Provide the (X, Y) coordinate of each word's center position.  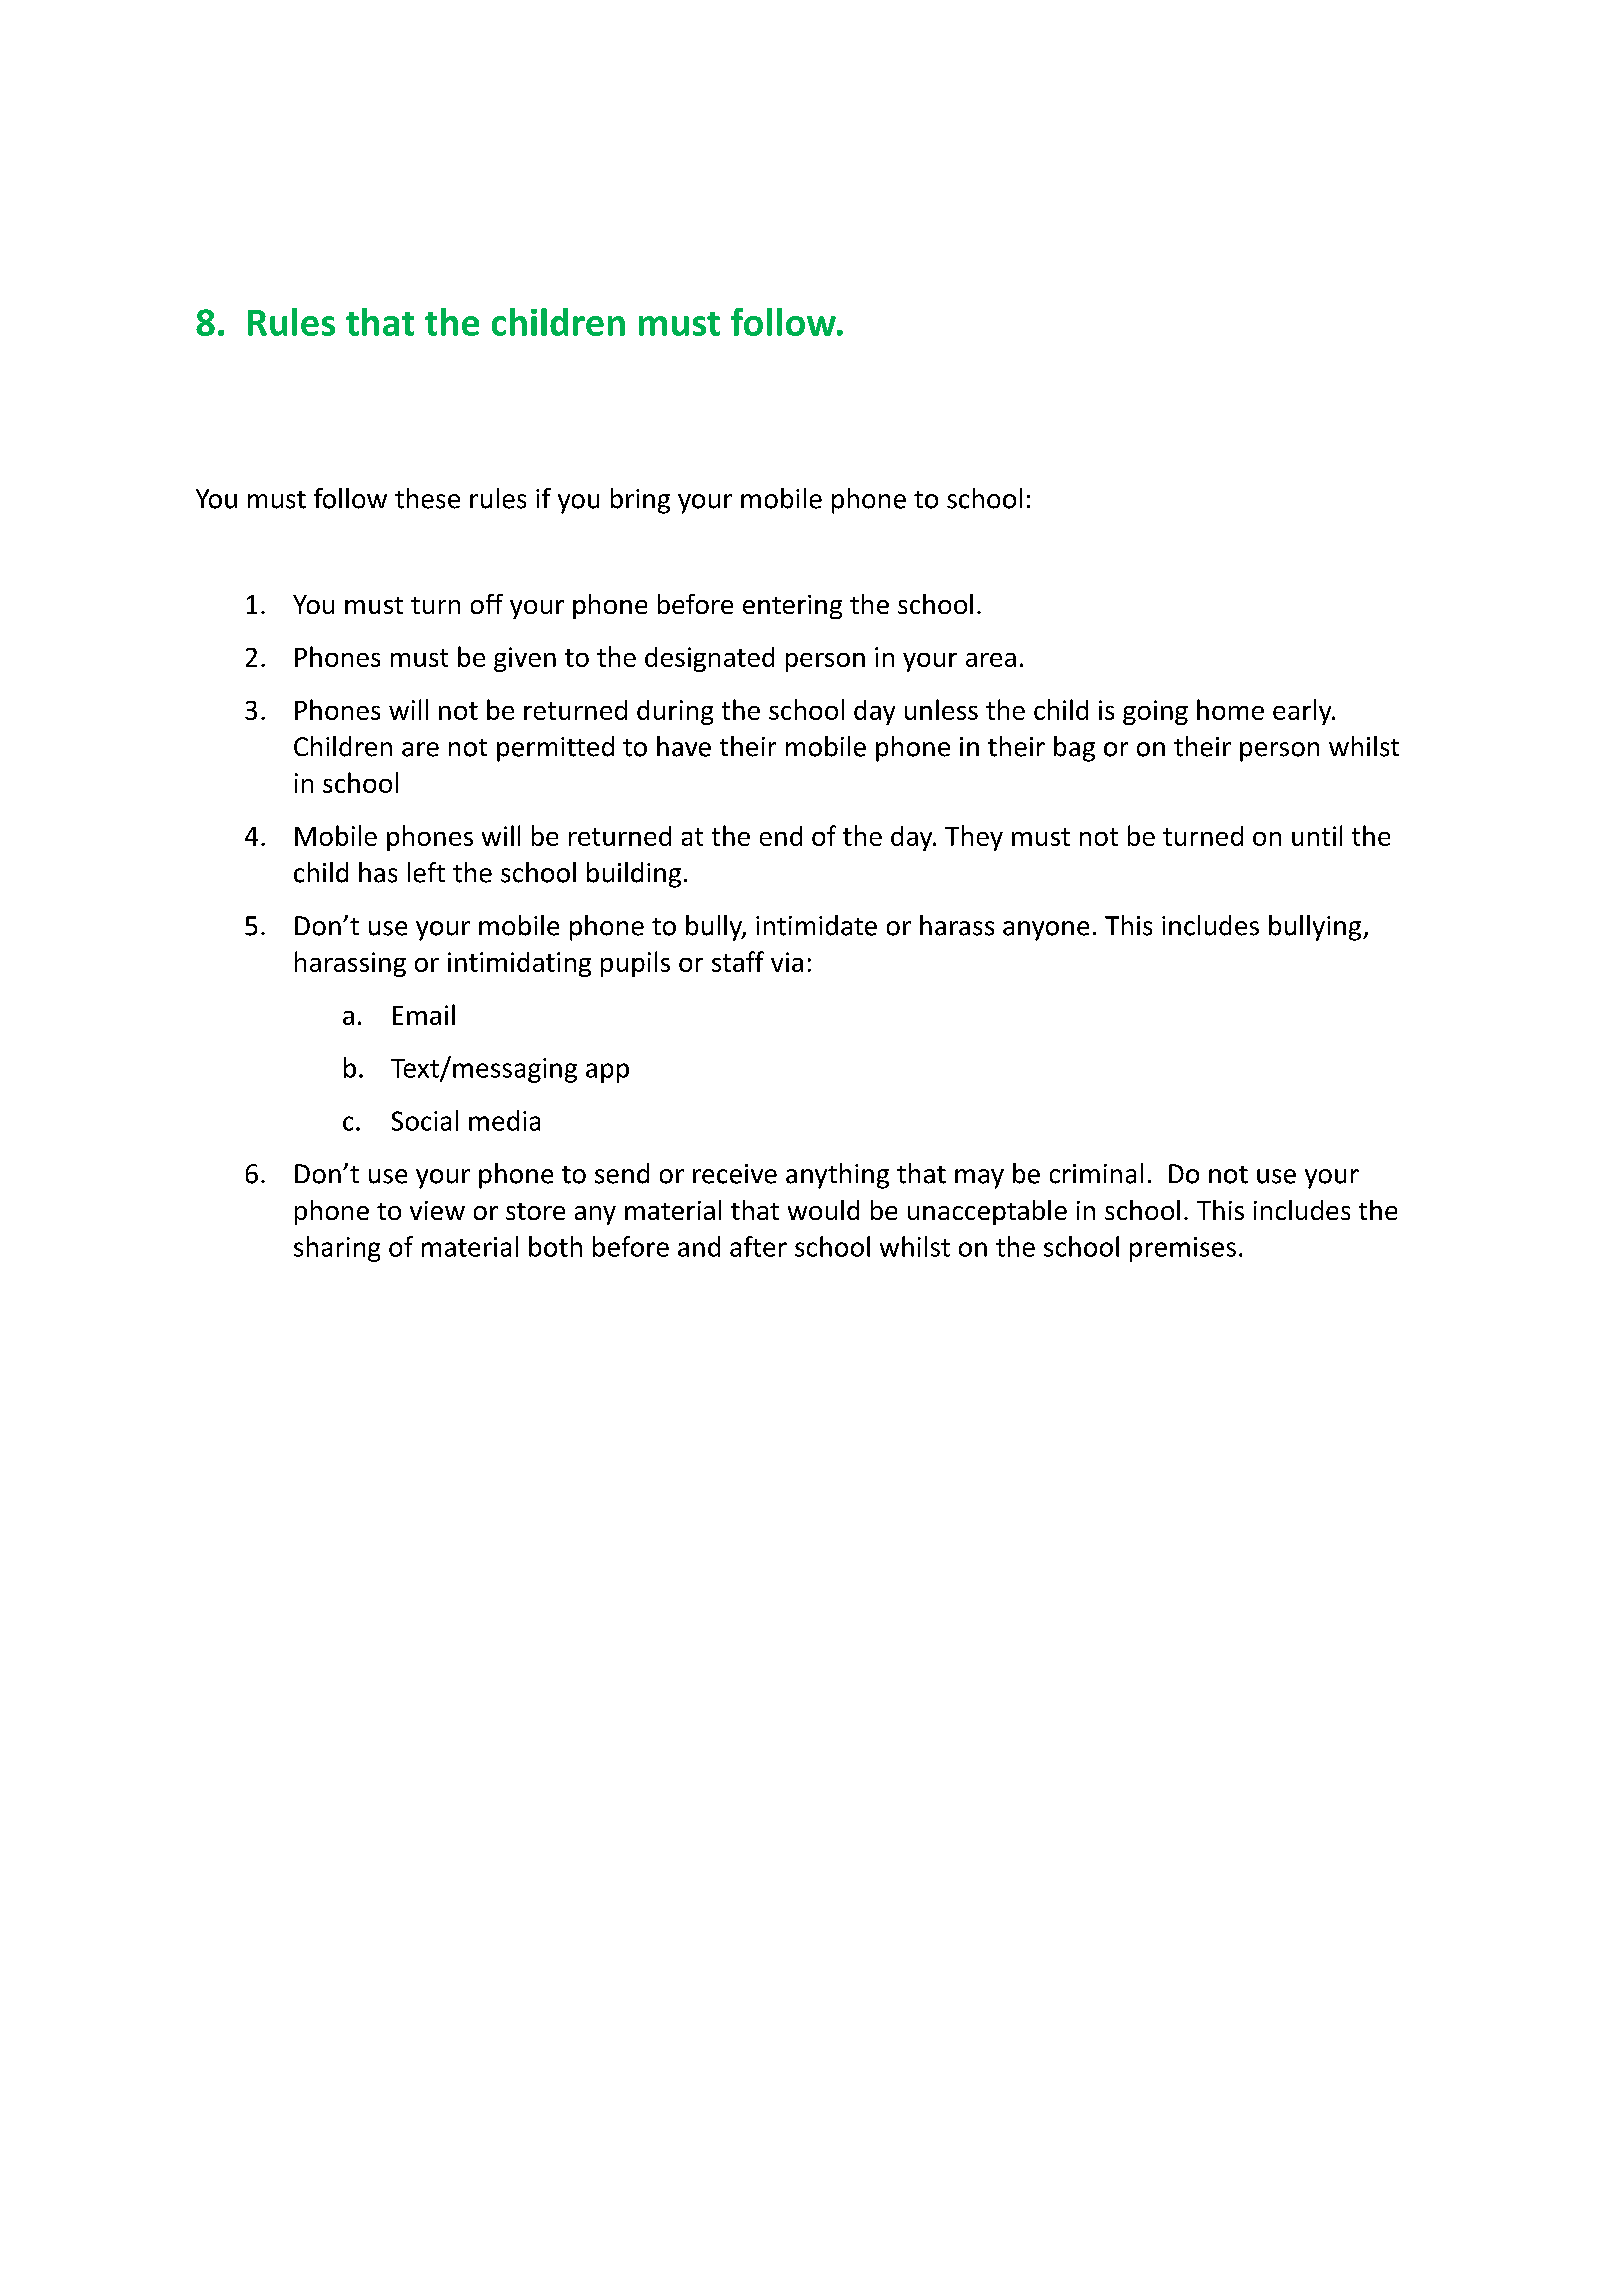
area (991, 660)
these (427, 498)
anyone (1046, 931)
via (787, 962)
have (684, 746)
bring (640, 501)
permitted (555, 749)
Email (424, 1014)
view (437, 1210)
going (1155, 712)
